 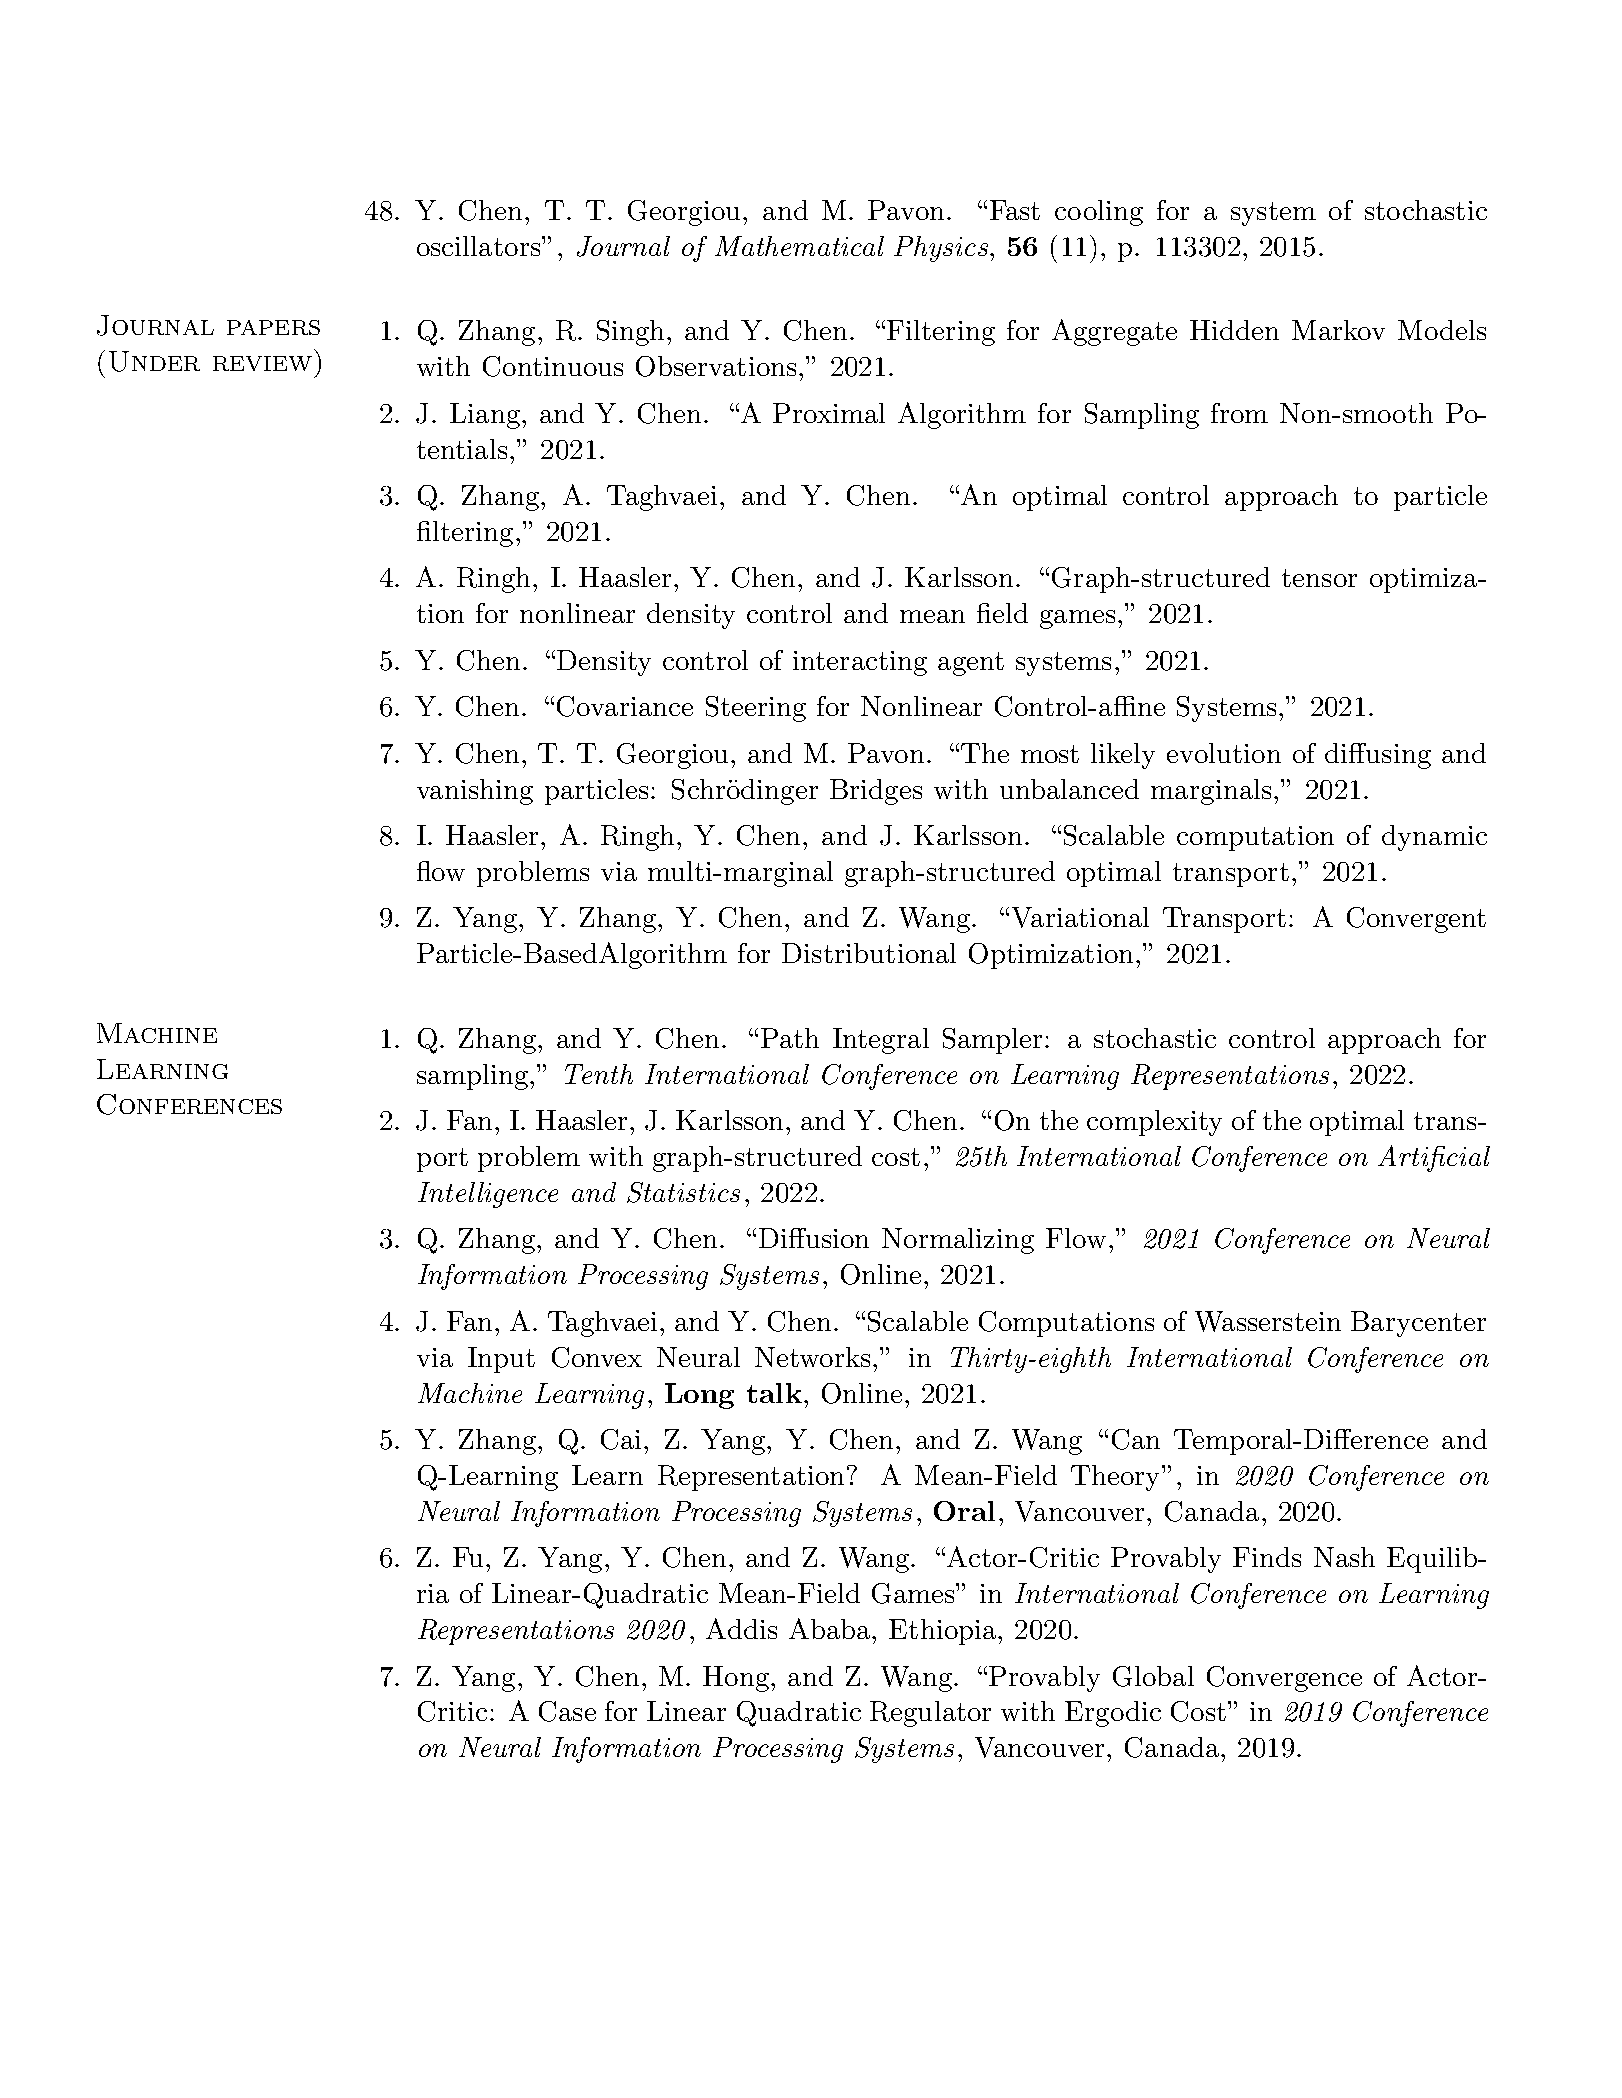 What do you see at coordinates (475, 792) in the document?
I see `vanishing` at bounding box center [475, 792].
